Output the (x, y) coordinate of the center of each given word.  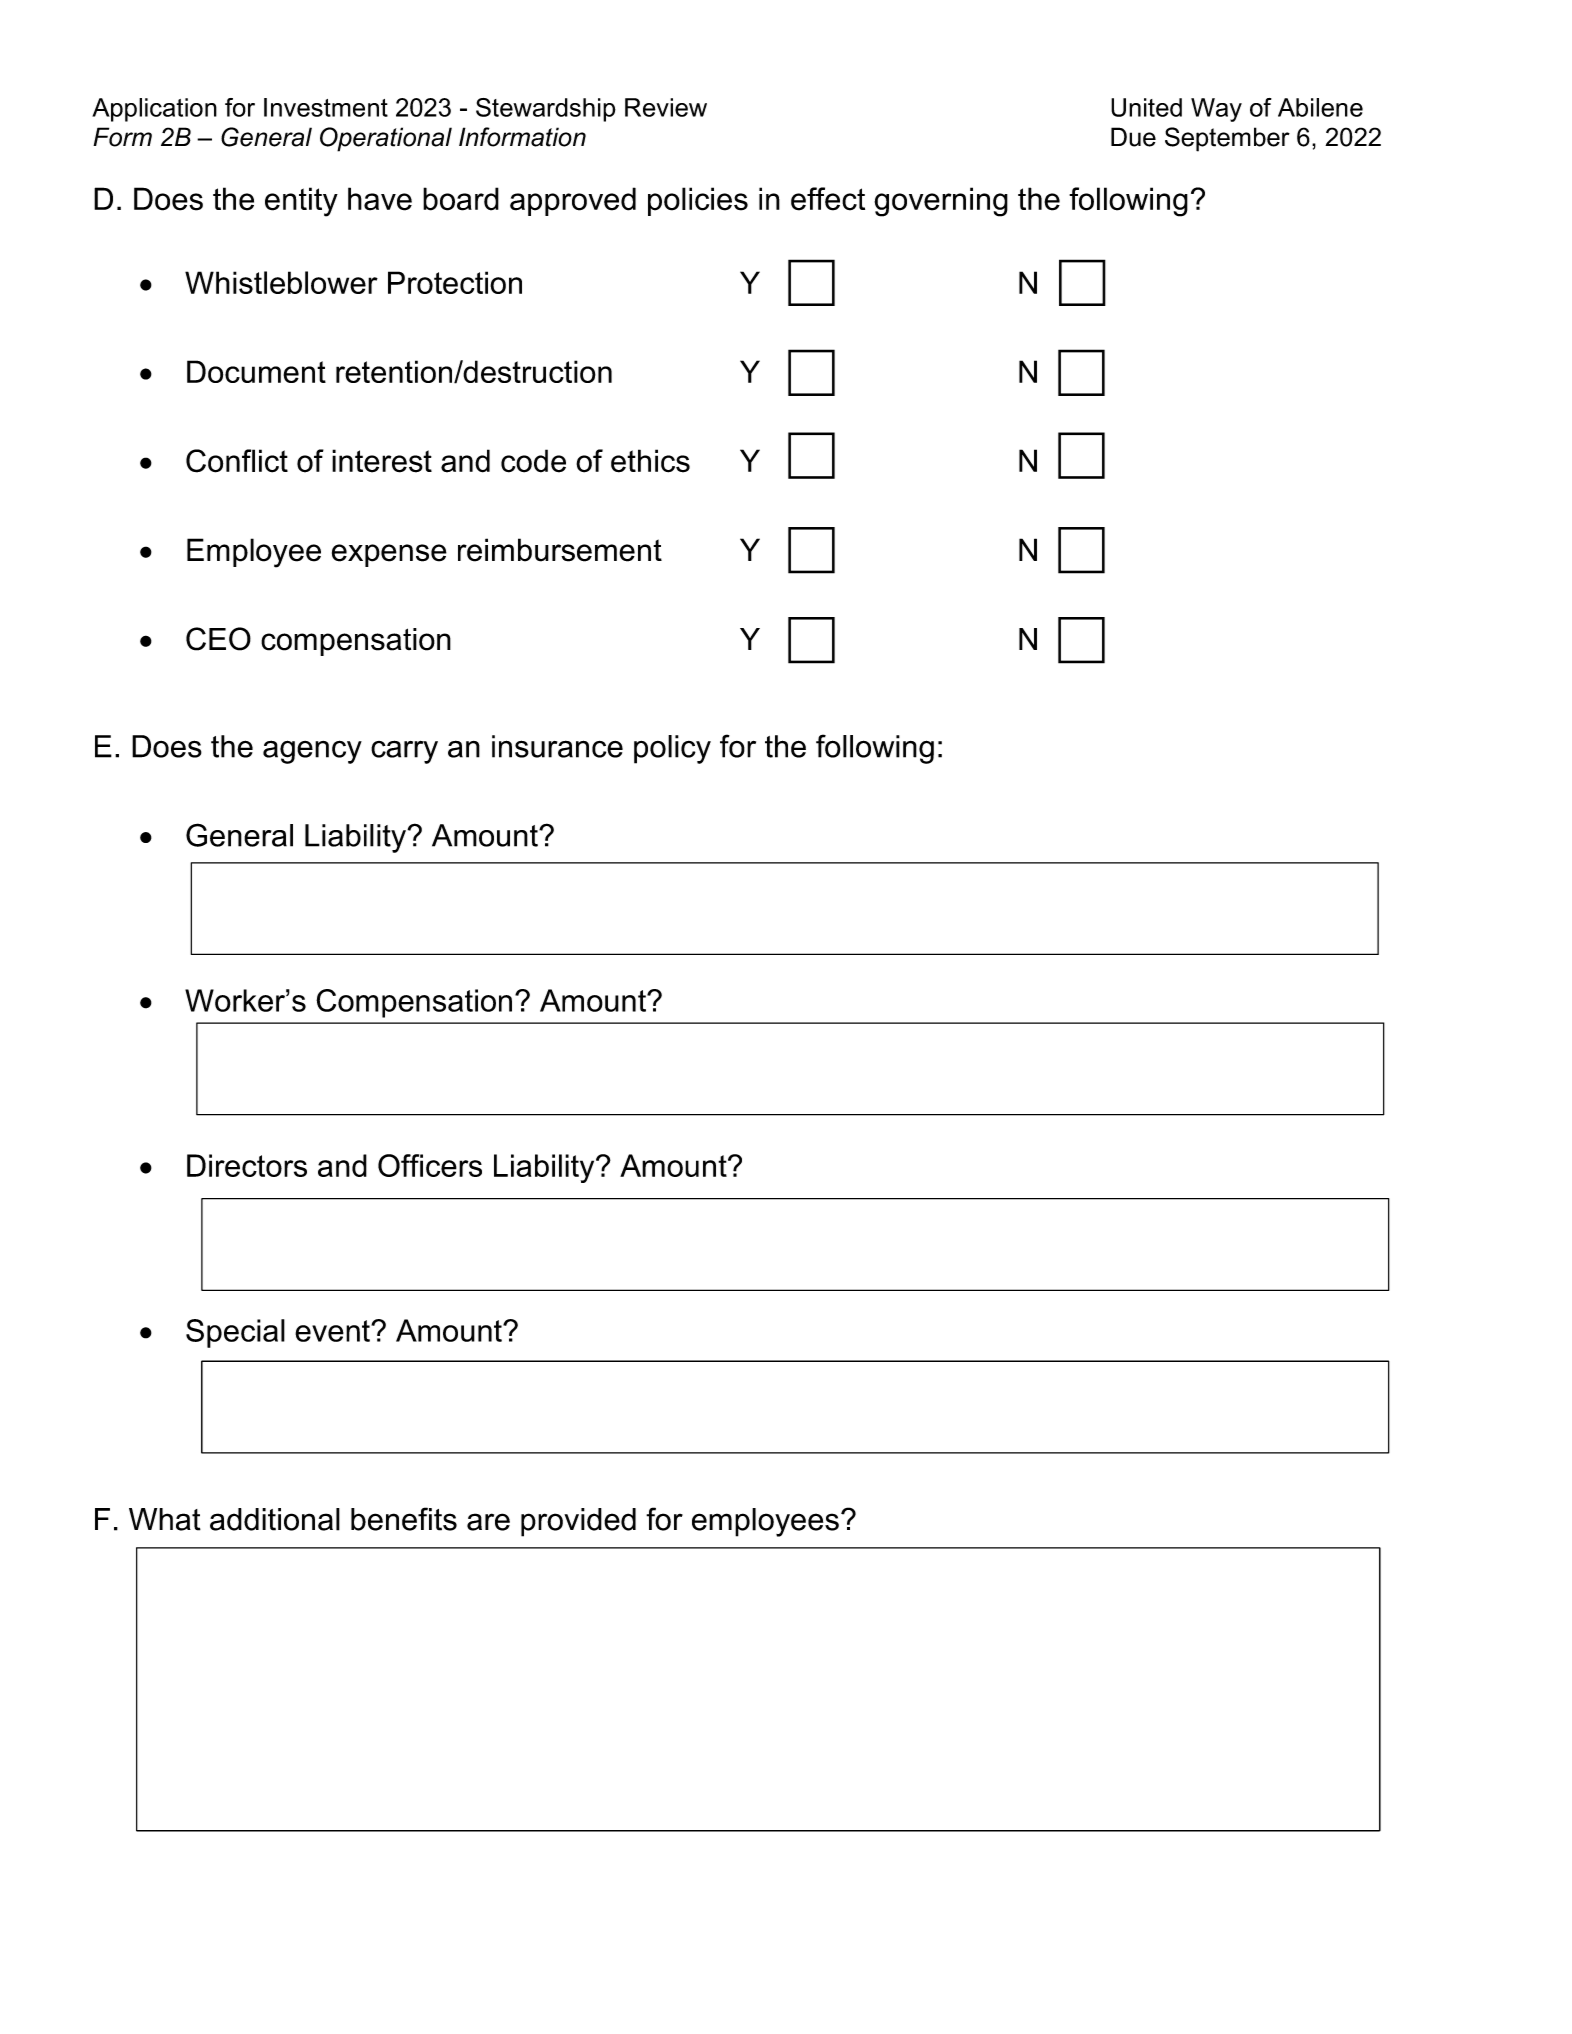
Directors (247, 1165)
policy (672, 749)
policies (698, 201)
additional (275, 1519)
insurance (557, 746)
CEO (218, 639)
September (1227, 139)
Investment (326, 107)
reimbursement (560, 550)
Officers (430, 1165)
